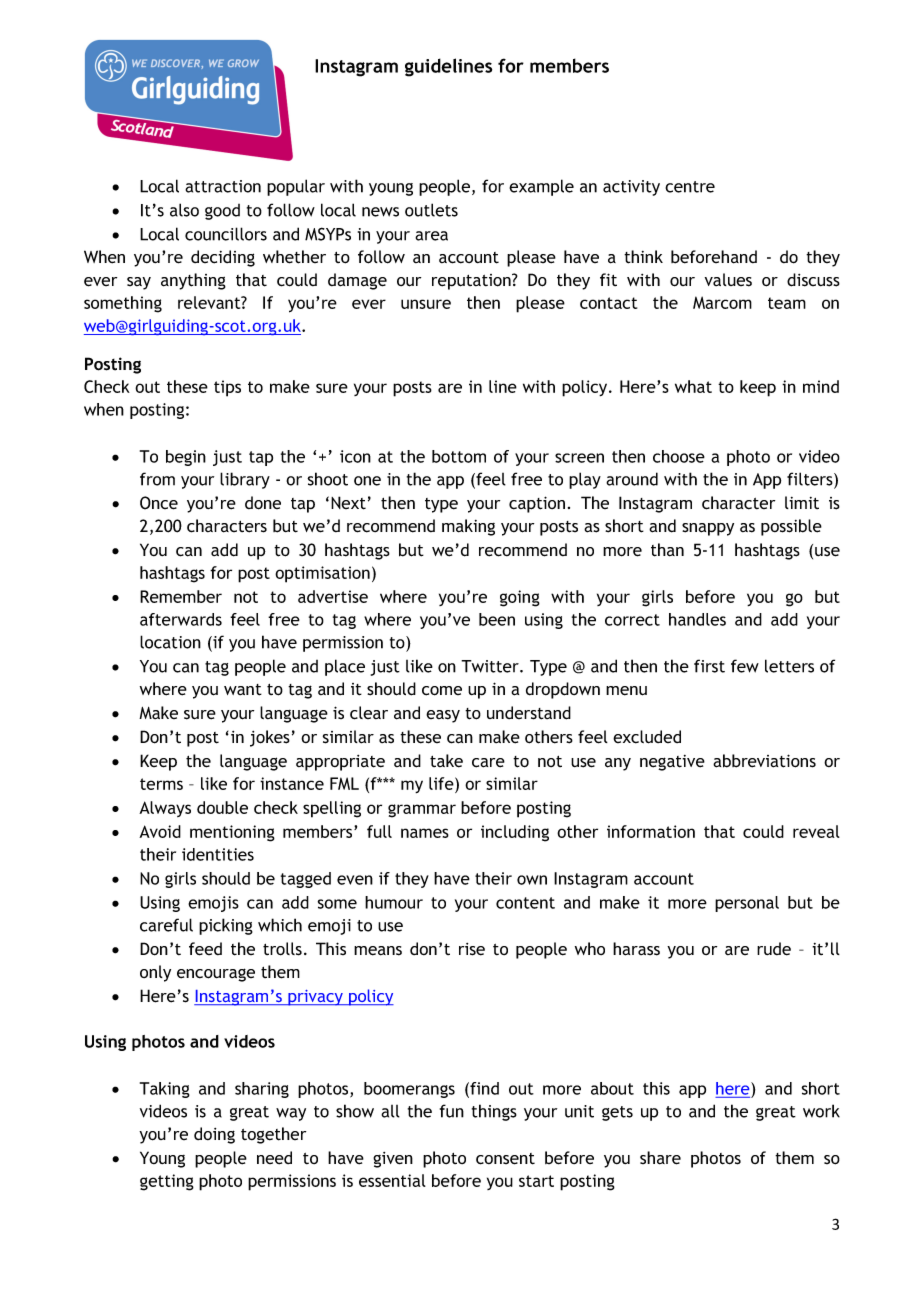 The image size is (924, 1308). I want to click on doing, so click(214, 1135).
